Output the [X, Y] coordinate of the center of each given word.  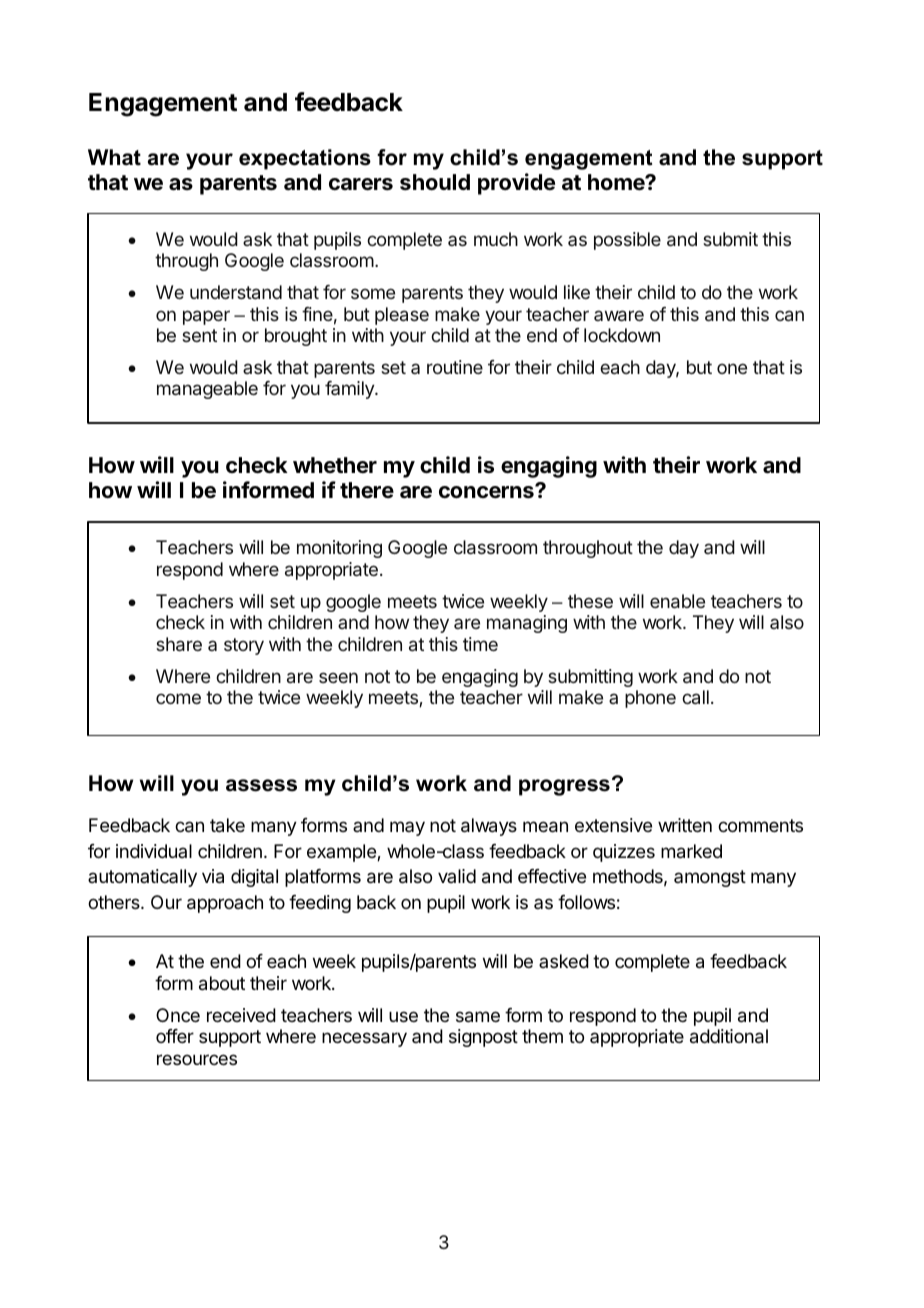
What [114, 157]
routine [455, 367]
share [179, 644]
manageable [207, 390]
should [435, 182]
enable [677, 601]
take [227, 825]
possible [627, 241]
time [480, 644]
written [685, 825]
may [407, 828]
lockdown [622, 335]
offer [175, 1036]
